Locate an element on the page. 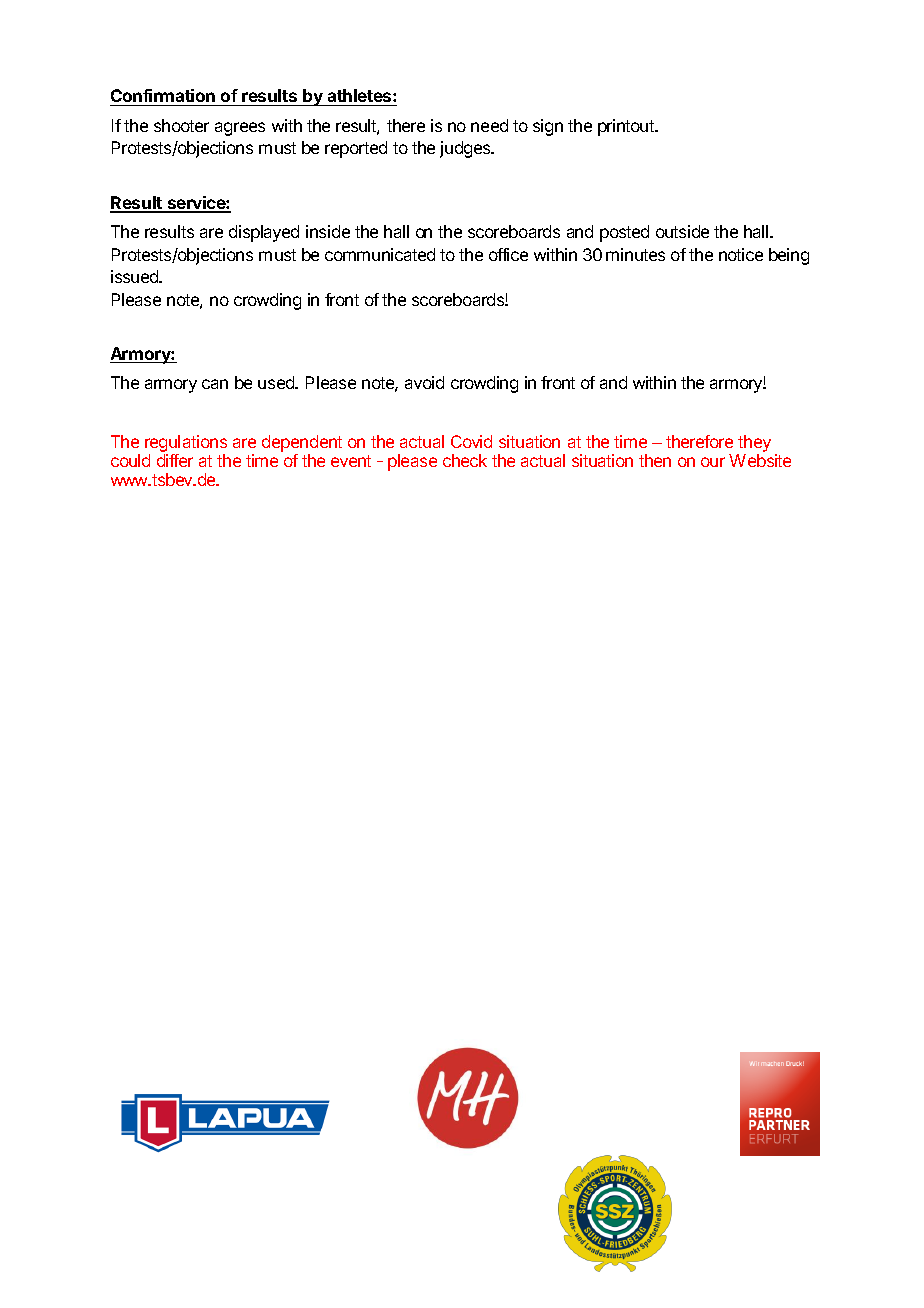  Confirmation is located at coordinates (163, 97).
